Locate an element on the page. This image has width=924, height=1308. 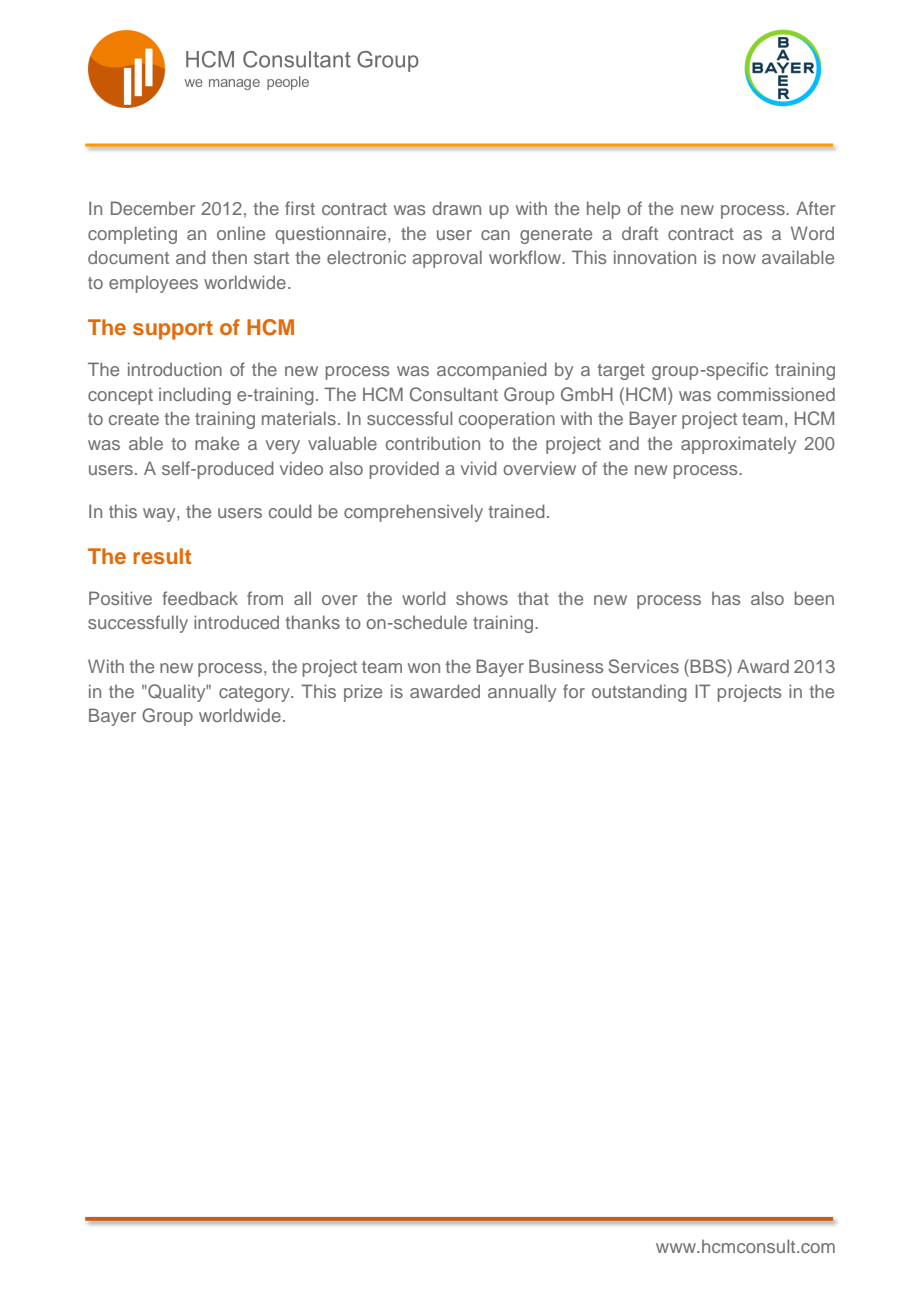
won is located at coordinates (424, 668).
